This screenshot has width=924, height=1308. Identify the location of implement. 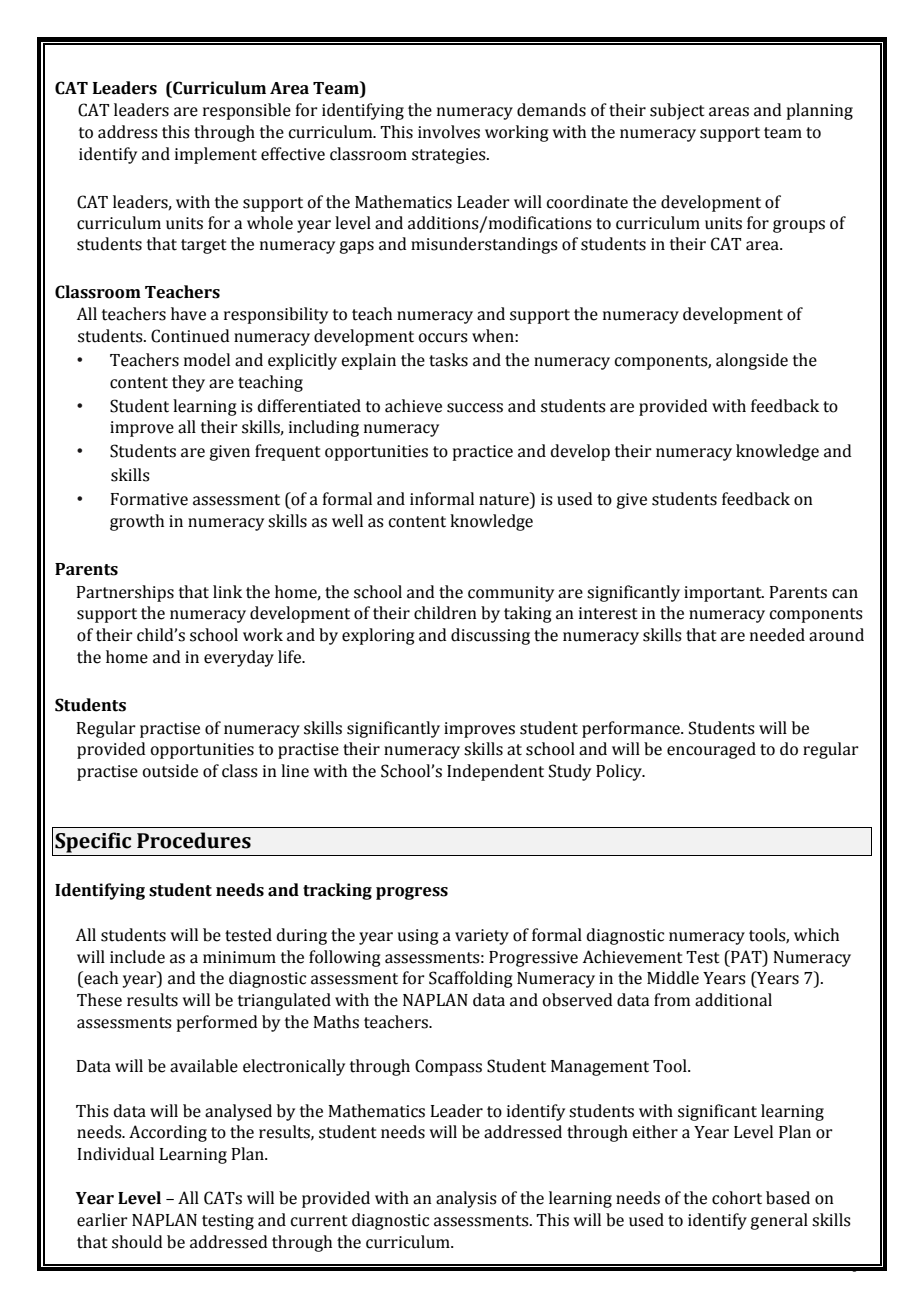
(216, 155).
